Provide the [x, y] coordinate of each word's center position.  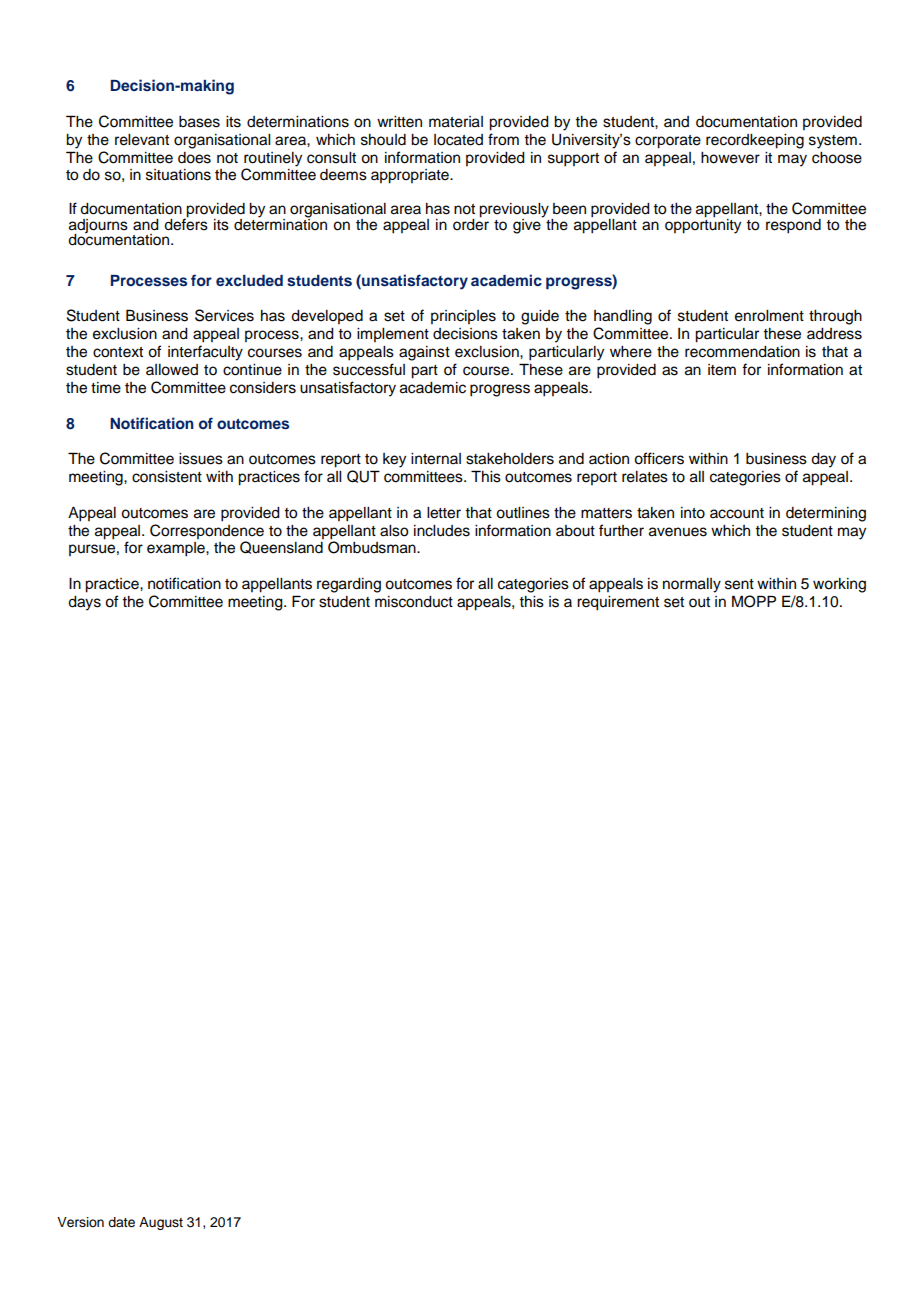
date [121, 1222]
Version [80, 1222]
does [194, 158]
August [161, 1223]
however [730, 158]
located [458, 140]
